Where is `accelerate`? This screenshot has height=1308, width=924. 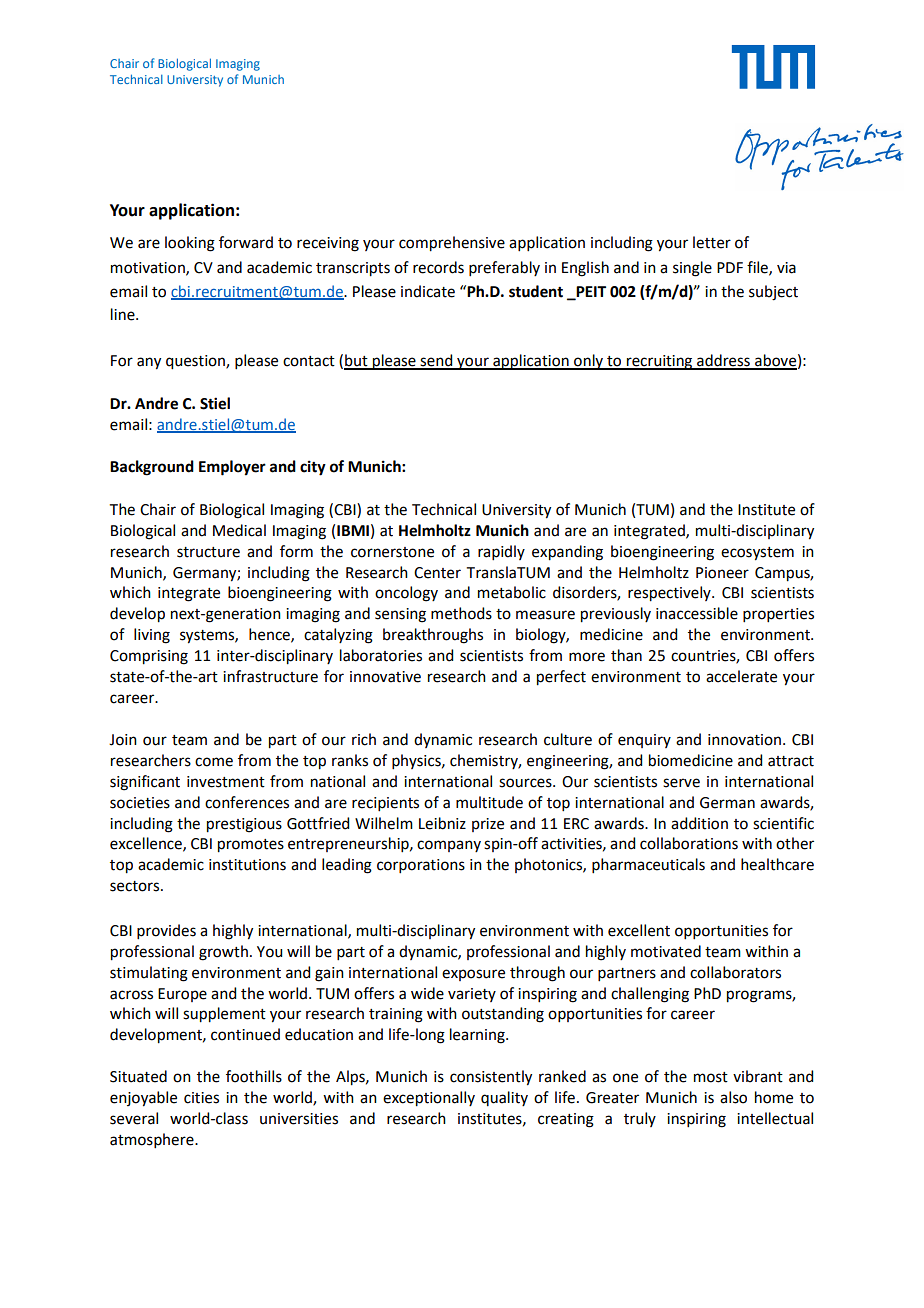 accelerate is located at coordinates (741, 676).
